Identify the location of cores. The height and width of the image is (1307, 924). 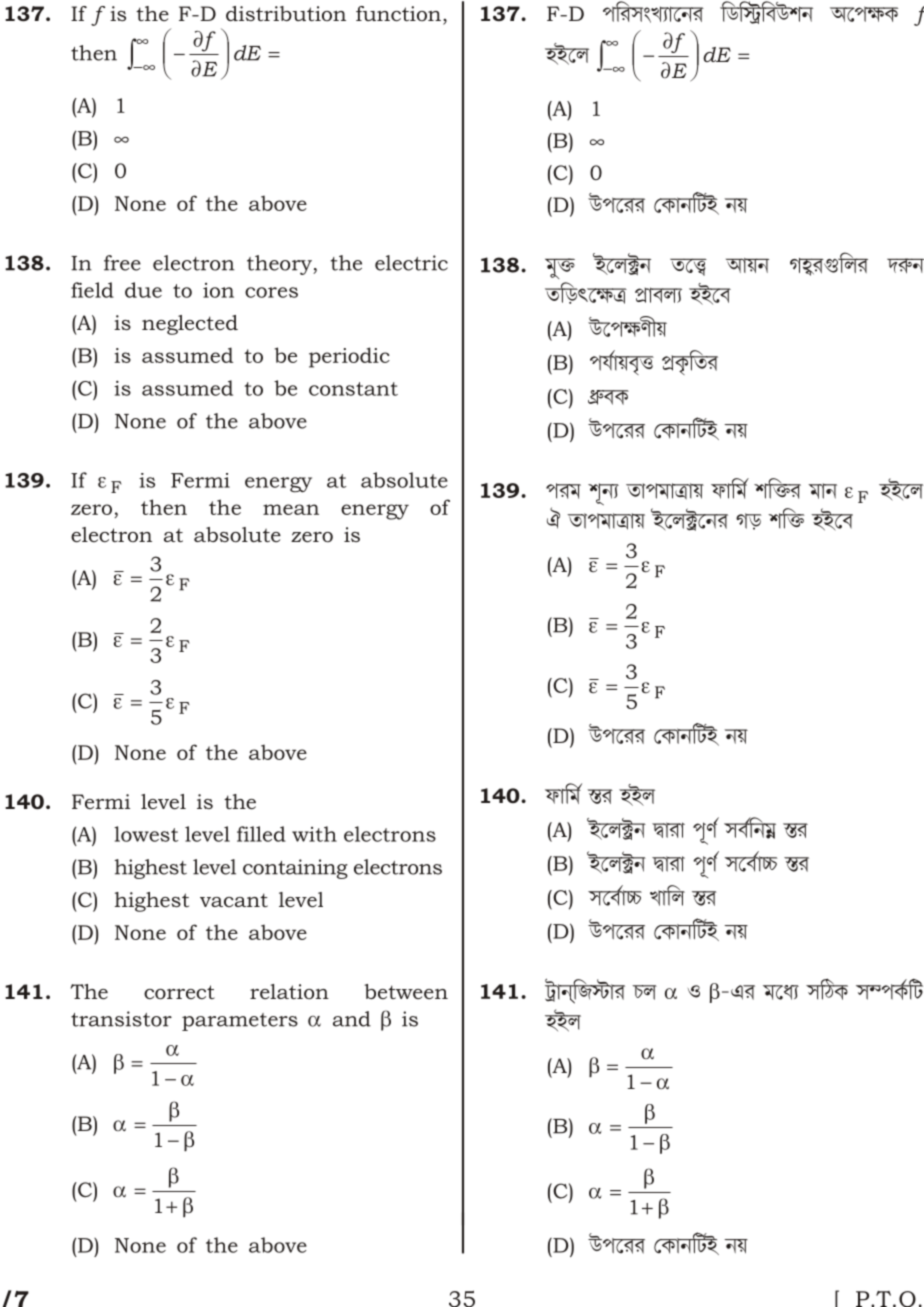
(271, 292).
